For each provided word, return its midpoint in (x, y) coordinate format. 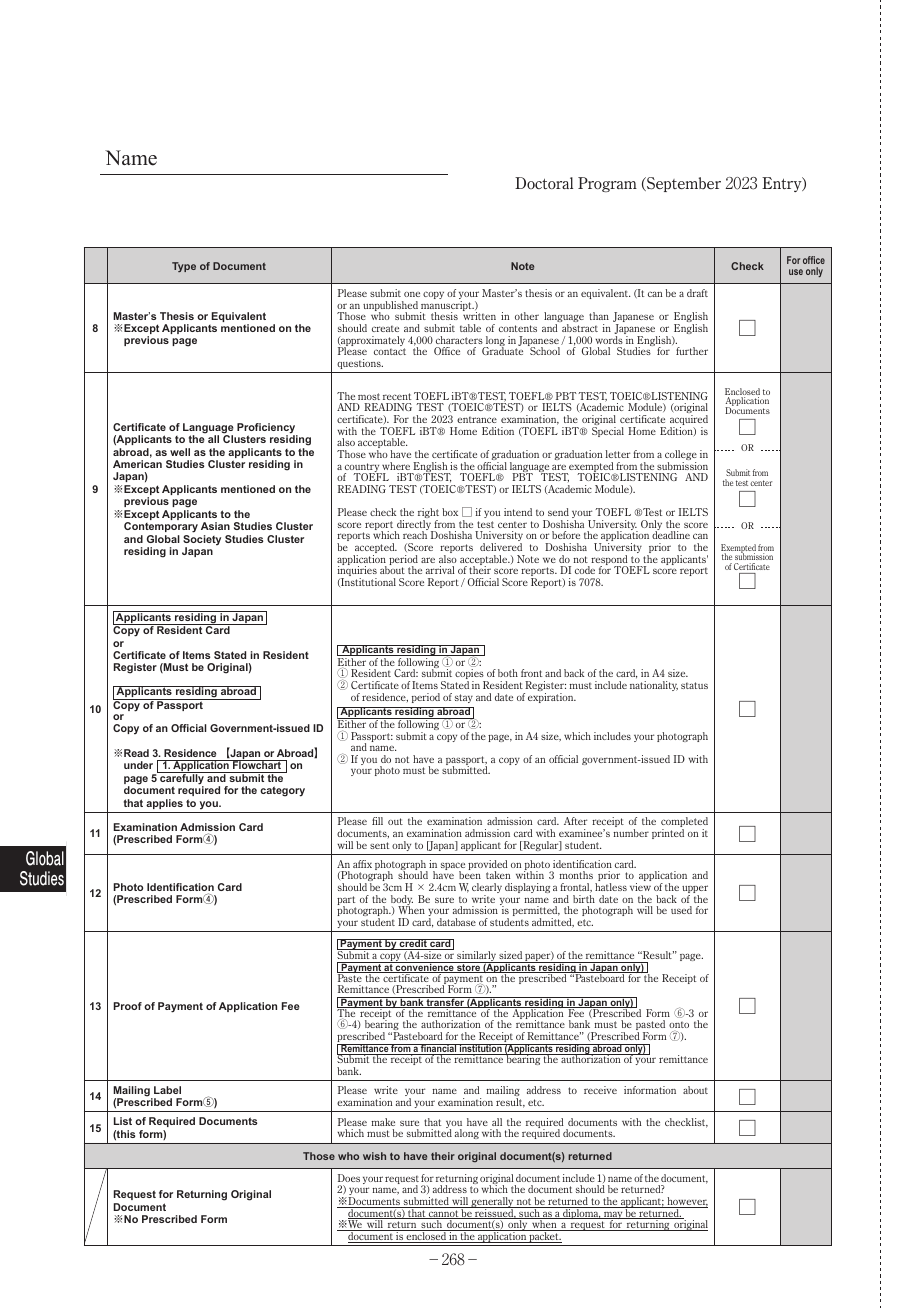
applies (164, 804)
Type (184, 267)
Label (167, 1090)
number (631, 833)
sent (379, 845)
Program (607, 184)
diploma (581, 1213)
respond (609, 561)
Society (202, 541)
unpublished (390, 307)
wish (374, 1156)
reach (415, 535)
